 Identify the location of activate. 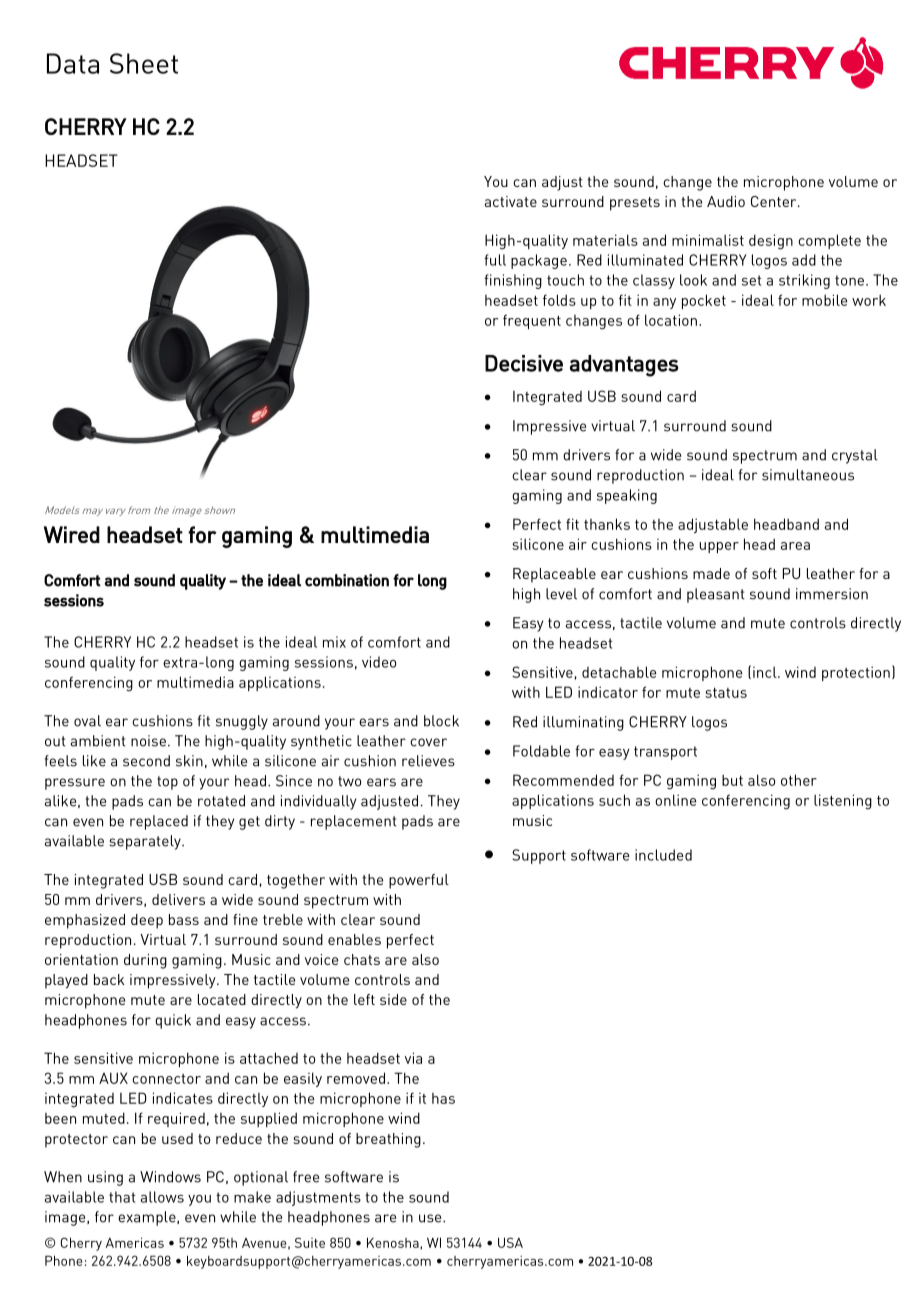
(511, 201).
